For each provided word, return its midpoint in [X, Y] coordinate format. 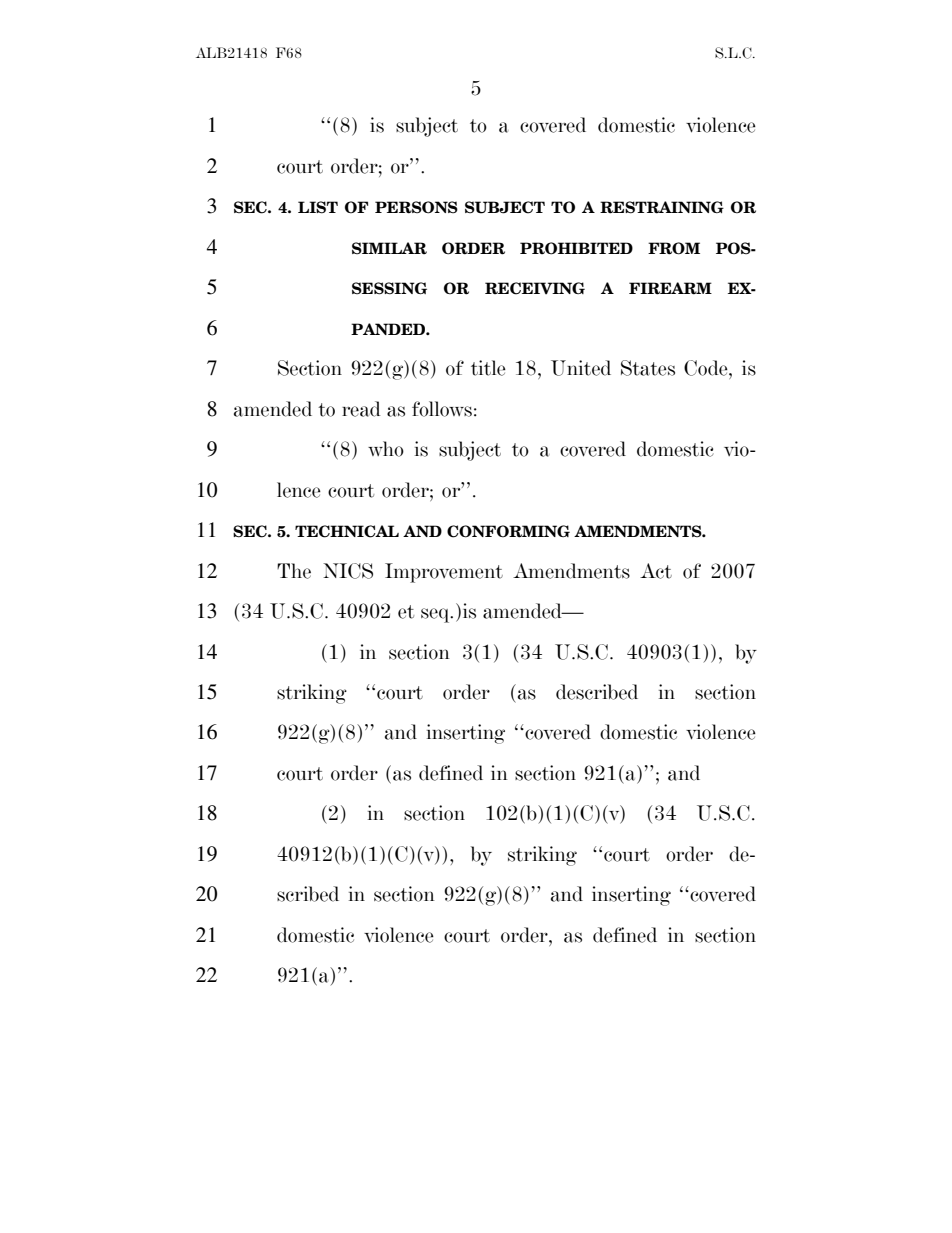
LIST [318, 207]
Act [656, 571]
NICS [348, 571]
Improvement [444, 573]
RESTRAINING [662, 207]
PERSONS [416, 207]
